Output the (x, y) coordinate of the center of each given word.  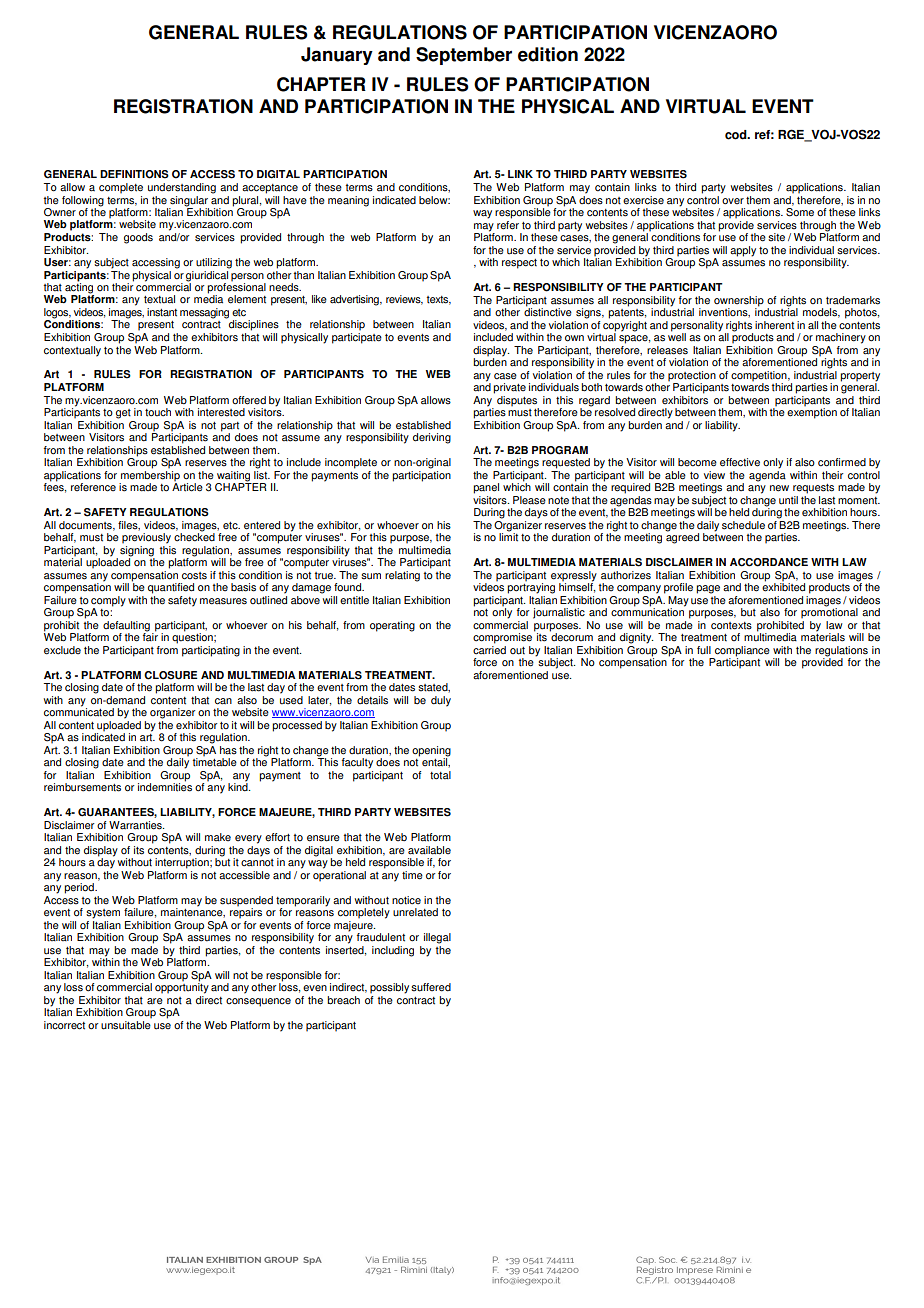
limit (508, 536)
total (440, 775)
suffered (431, 987)
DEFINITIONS (134, 174)
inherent (774, 325)
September (464, 56)
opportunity (182, 987)
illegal (437, 938)
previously (146, 538)
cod (737, 135)
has (228, 750)
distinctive (548, 311)
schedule (743, 525)
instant (162, 312)
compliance (741, 652)
